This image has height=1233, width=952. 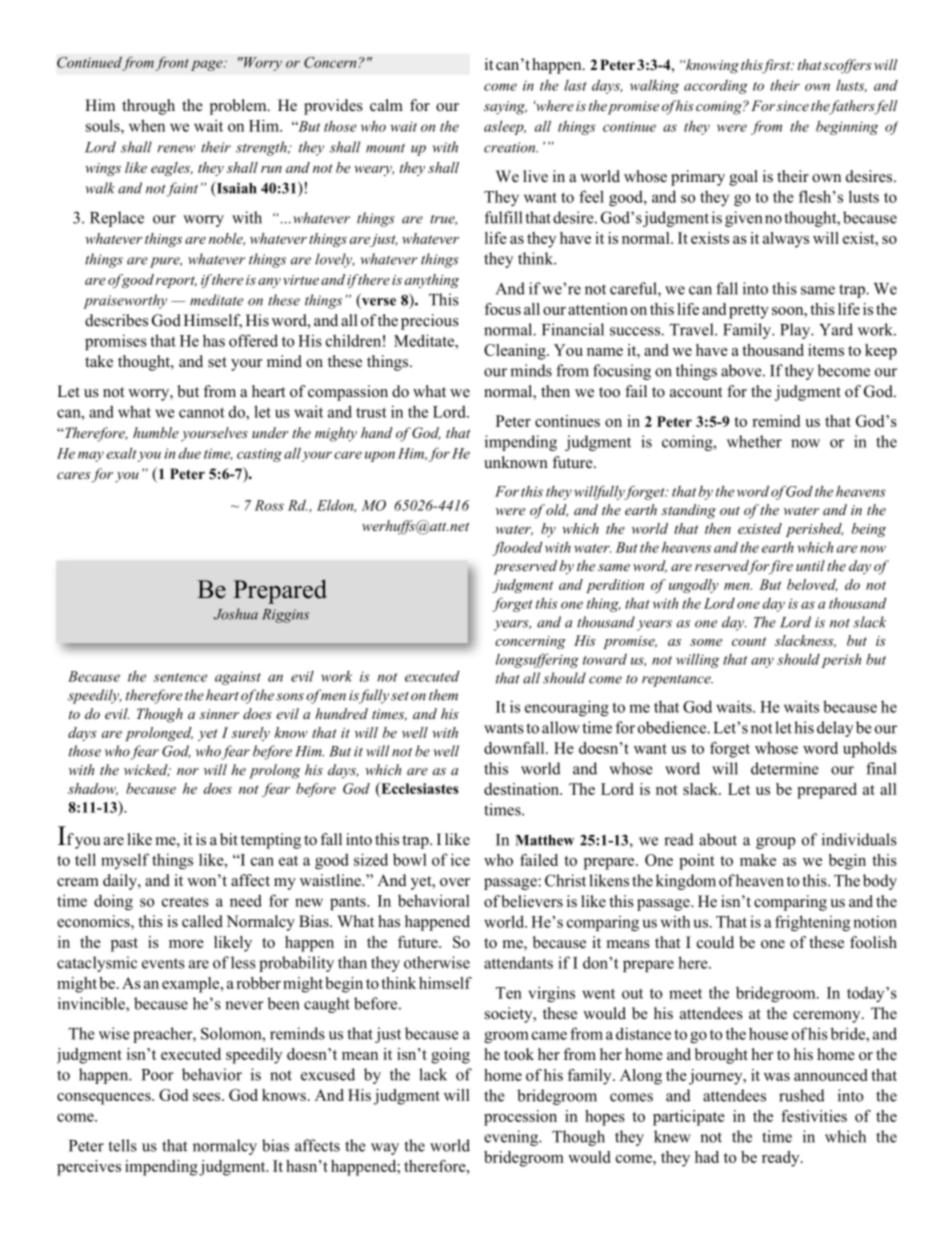 What do you see at coordinates (208, 1097) in the image?
I see `sees` at bounding box center [208, 1097].
